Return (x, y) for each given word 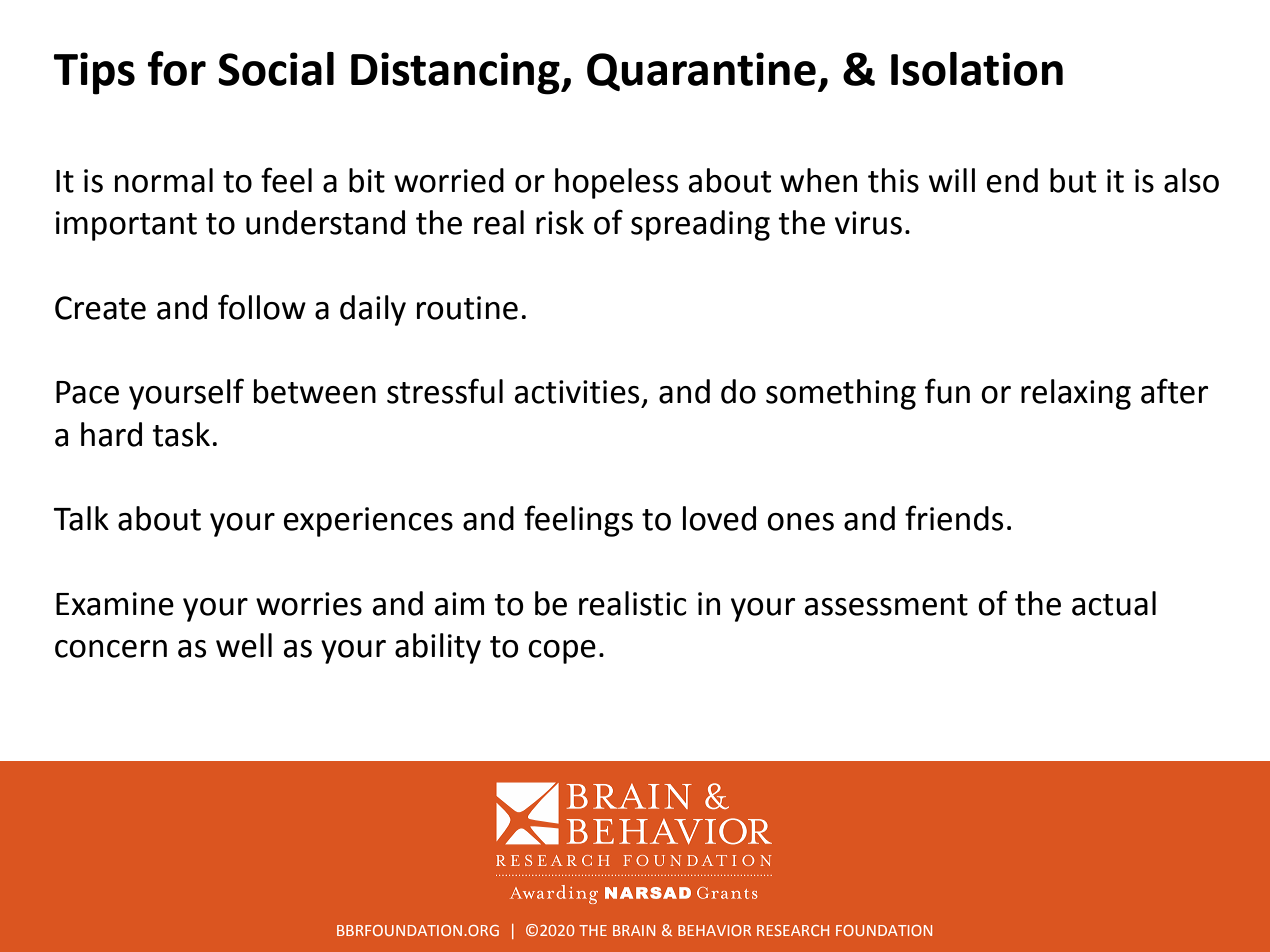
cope (562, 652)
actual (1114, 603)
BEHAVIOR (714, 930)
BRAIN (634, 930)
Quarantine (701, 71)
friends (954, 518)
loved (719, 518)
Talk (81, 518)
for (177, 68)
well (244, 645)
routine (467, 308)
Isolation (977, 69)
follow (262, 307)
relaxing (1076, 394)
